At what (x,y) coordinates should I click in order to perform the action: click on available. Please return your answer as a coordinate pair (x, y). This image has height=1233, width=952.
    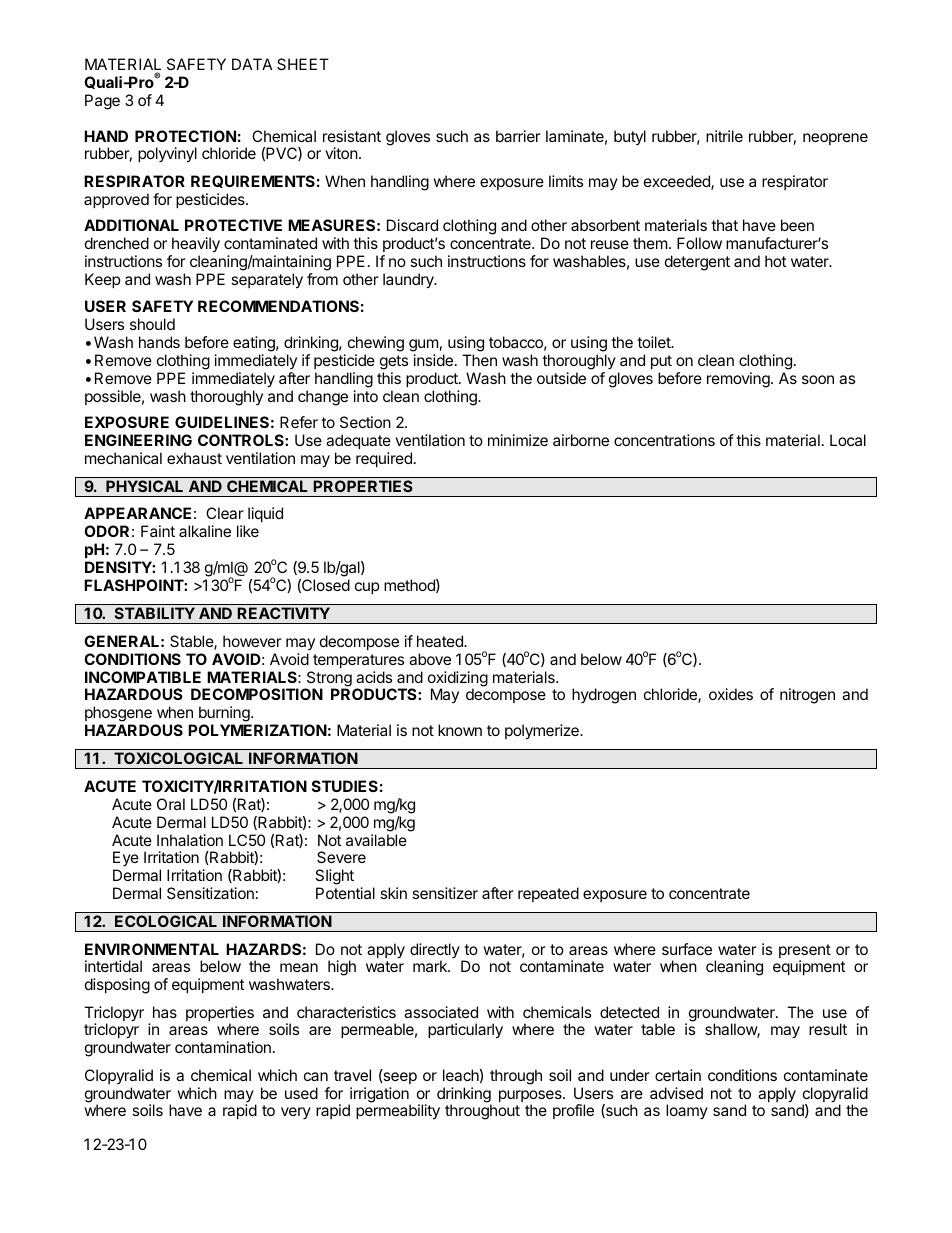
    Looking at the image, I should click on (376, 840).
